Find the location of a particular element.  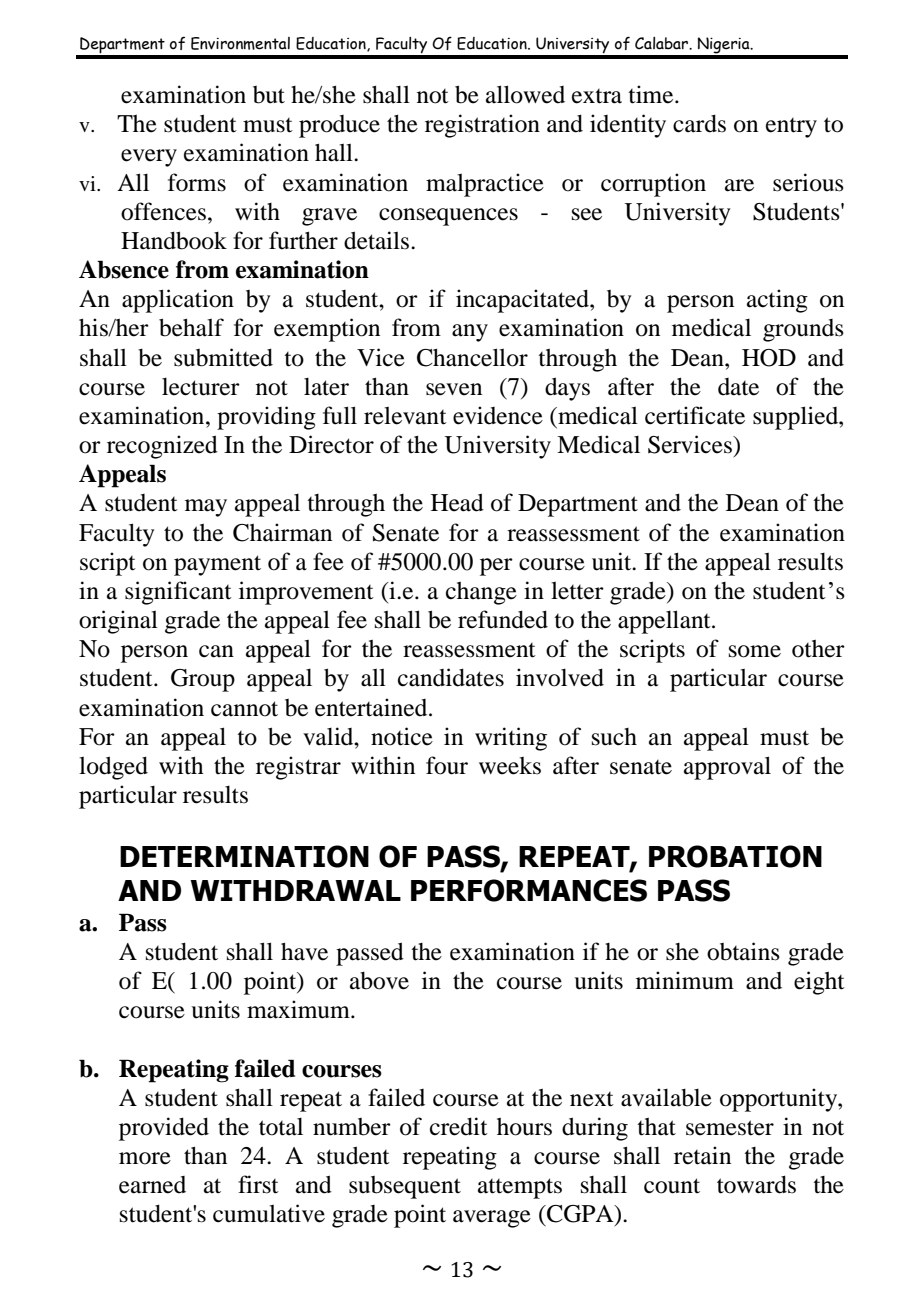

evidence is located at coordinates (498, 415).
